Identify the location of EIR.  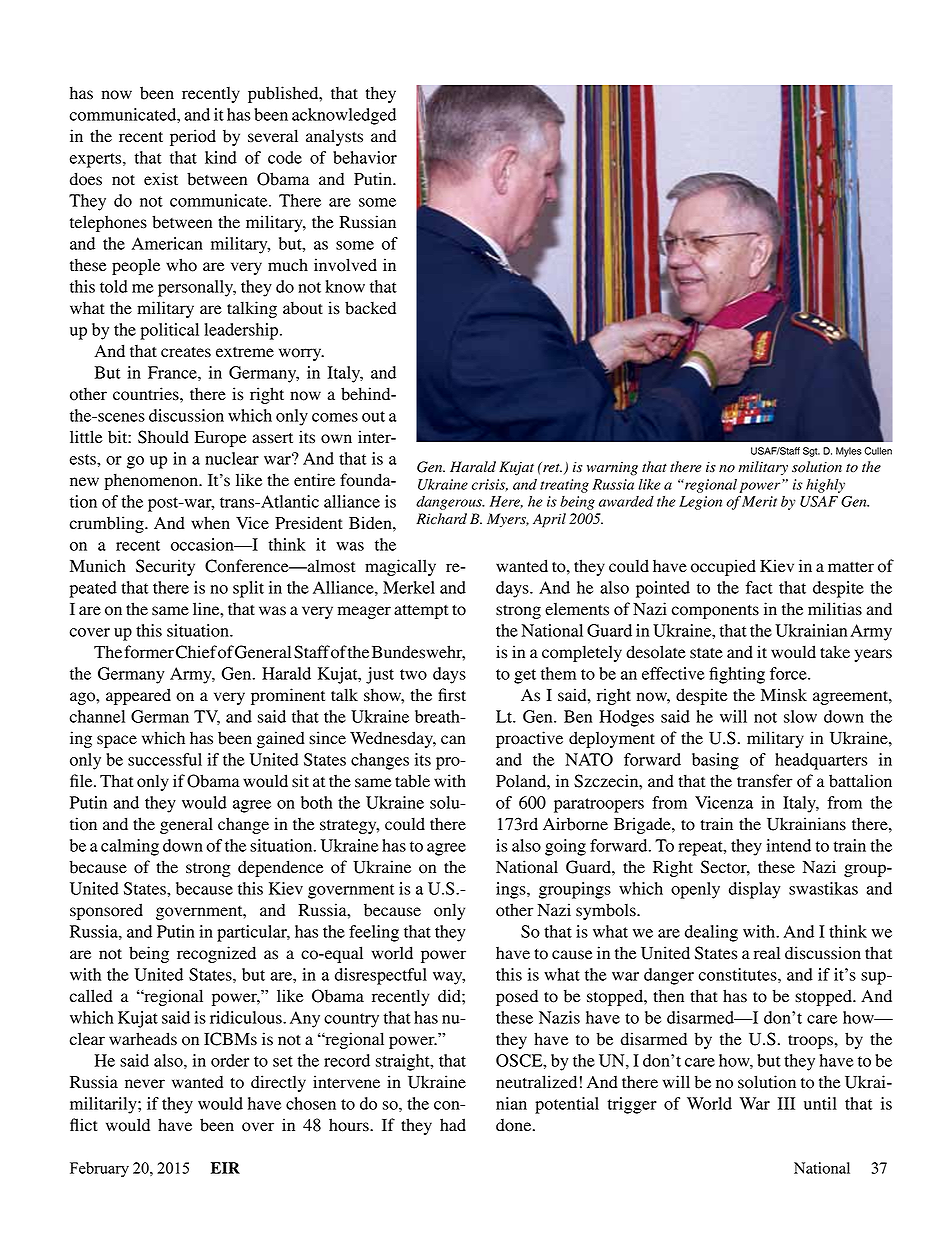
(225, 1168).
